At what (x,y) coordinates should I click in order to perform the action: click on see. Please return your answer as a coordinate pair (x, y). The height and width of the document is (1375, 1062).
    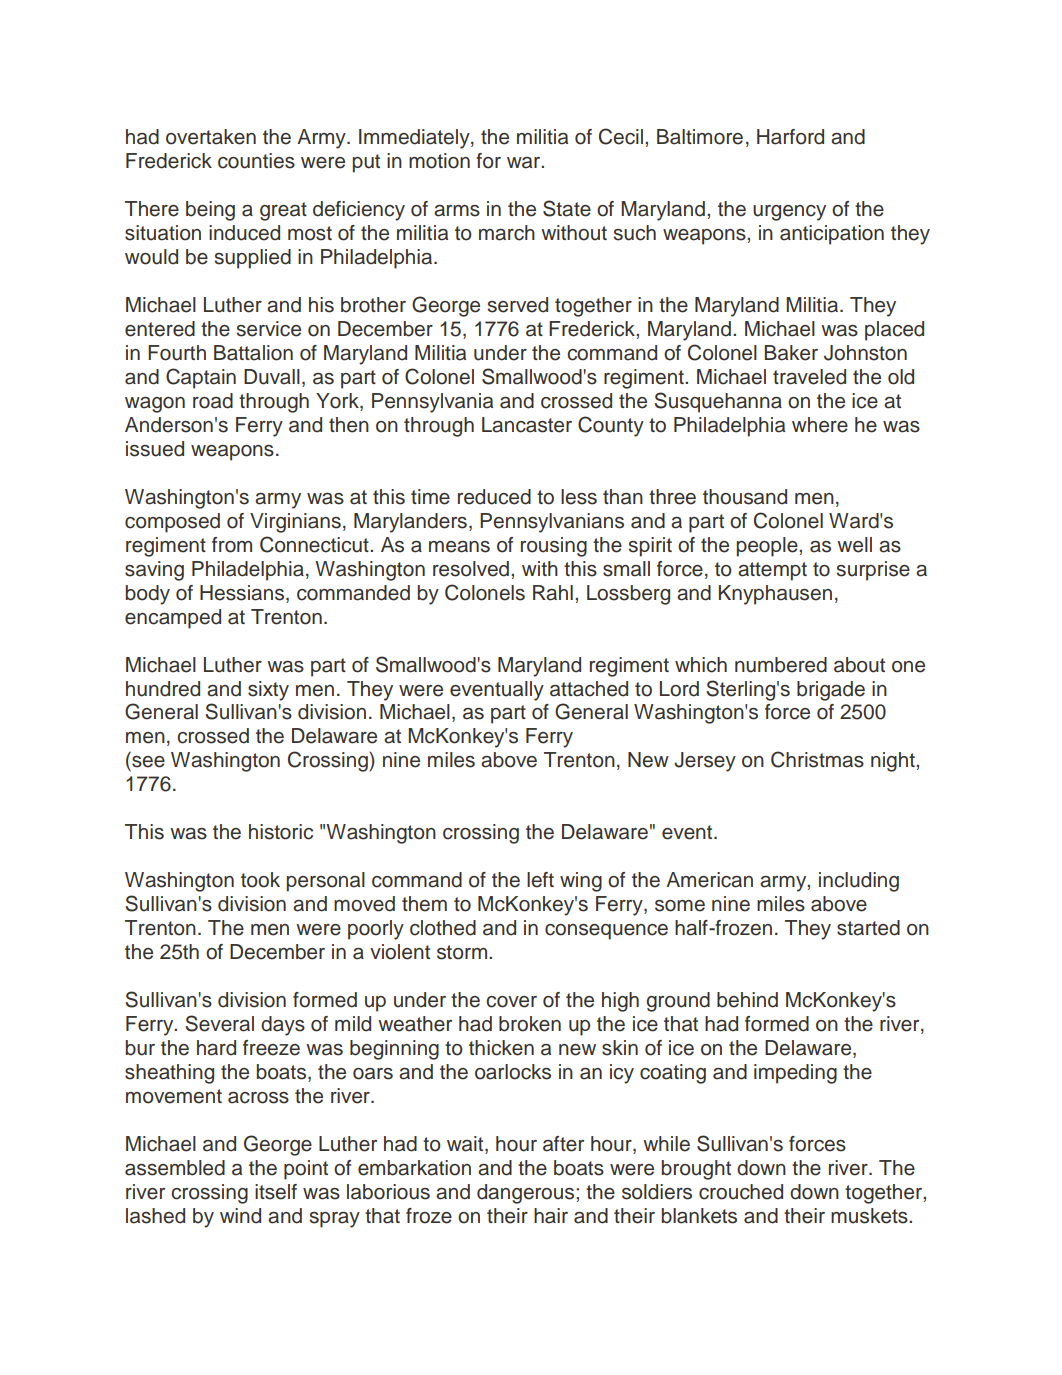
    Looking at the image, I should click on (148, 762).
